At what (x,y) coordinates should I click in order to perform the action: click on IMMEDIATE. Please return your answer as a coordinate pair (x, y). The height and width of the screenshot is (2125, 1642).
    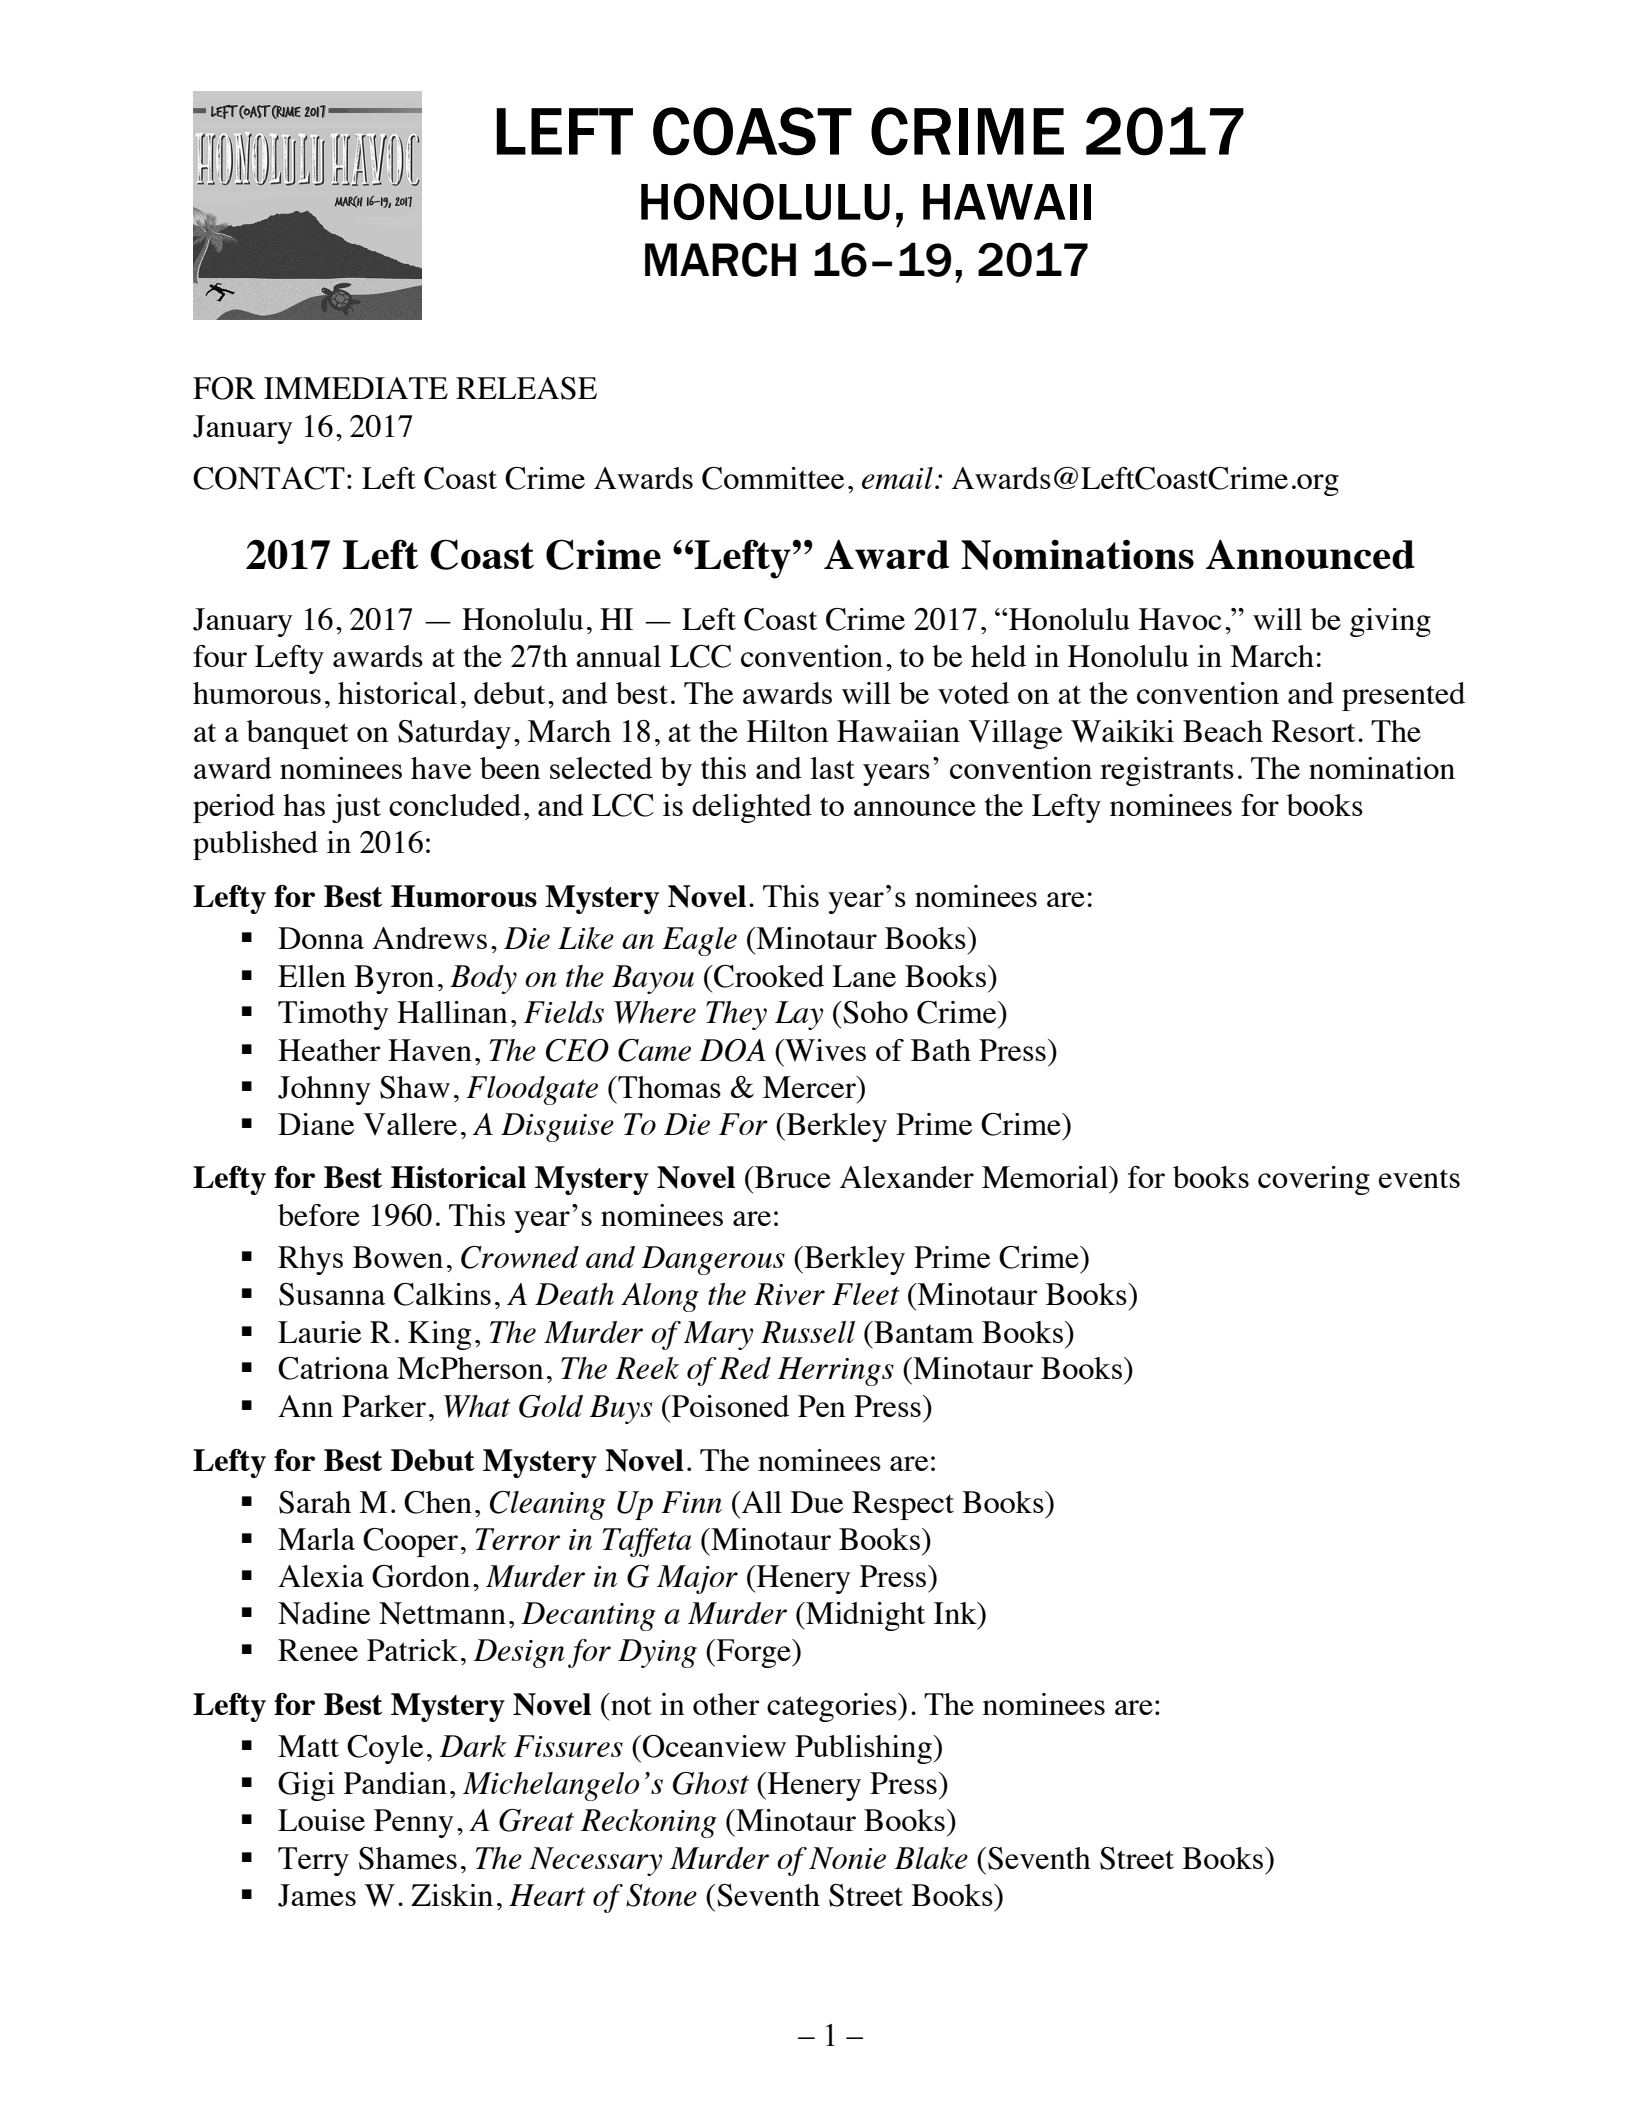
    Looking at the image, I should click on (356, 388).
